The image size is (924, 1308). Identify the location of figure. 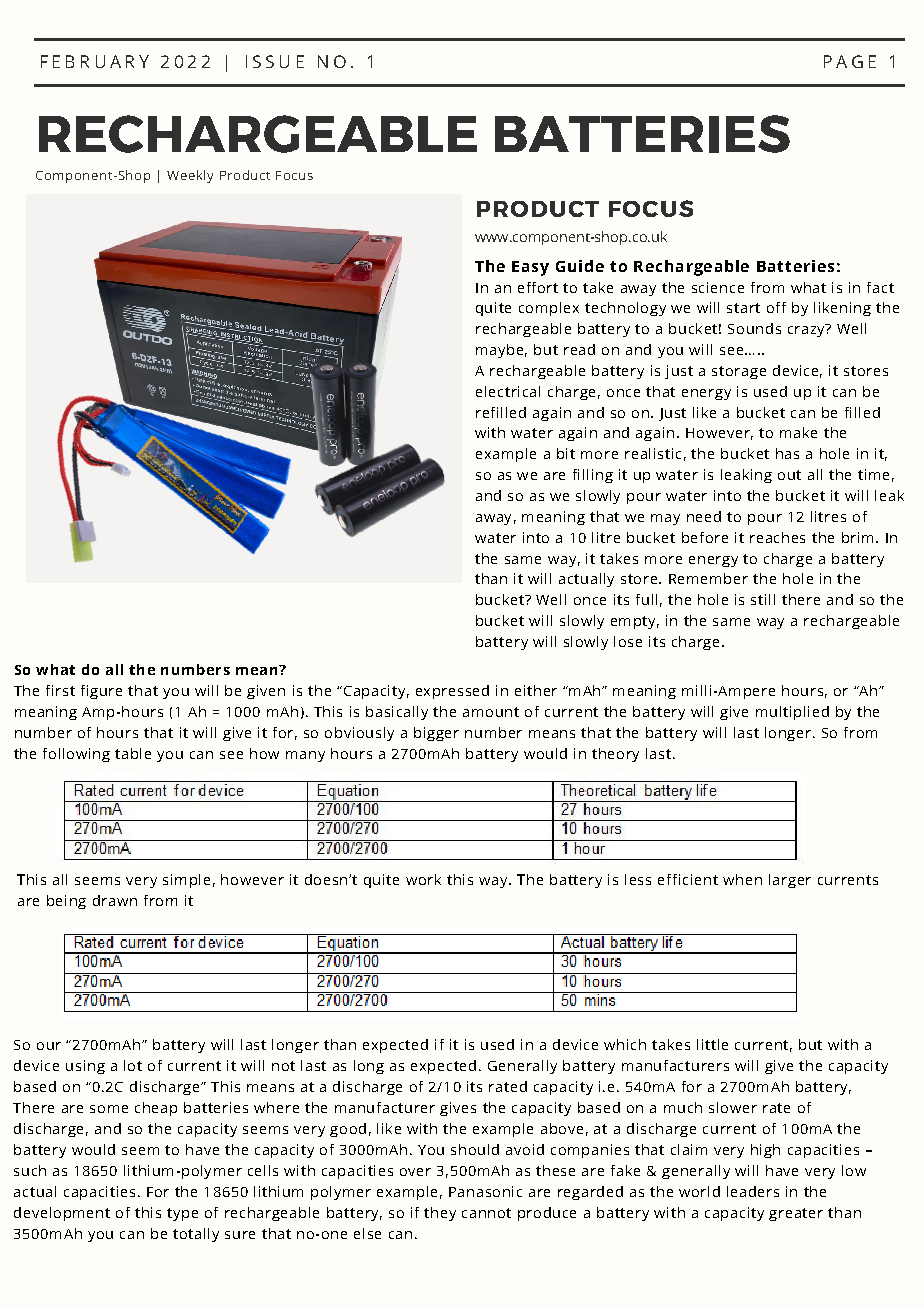
(101, 692).
